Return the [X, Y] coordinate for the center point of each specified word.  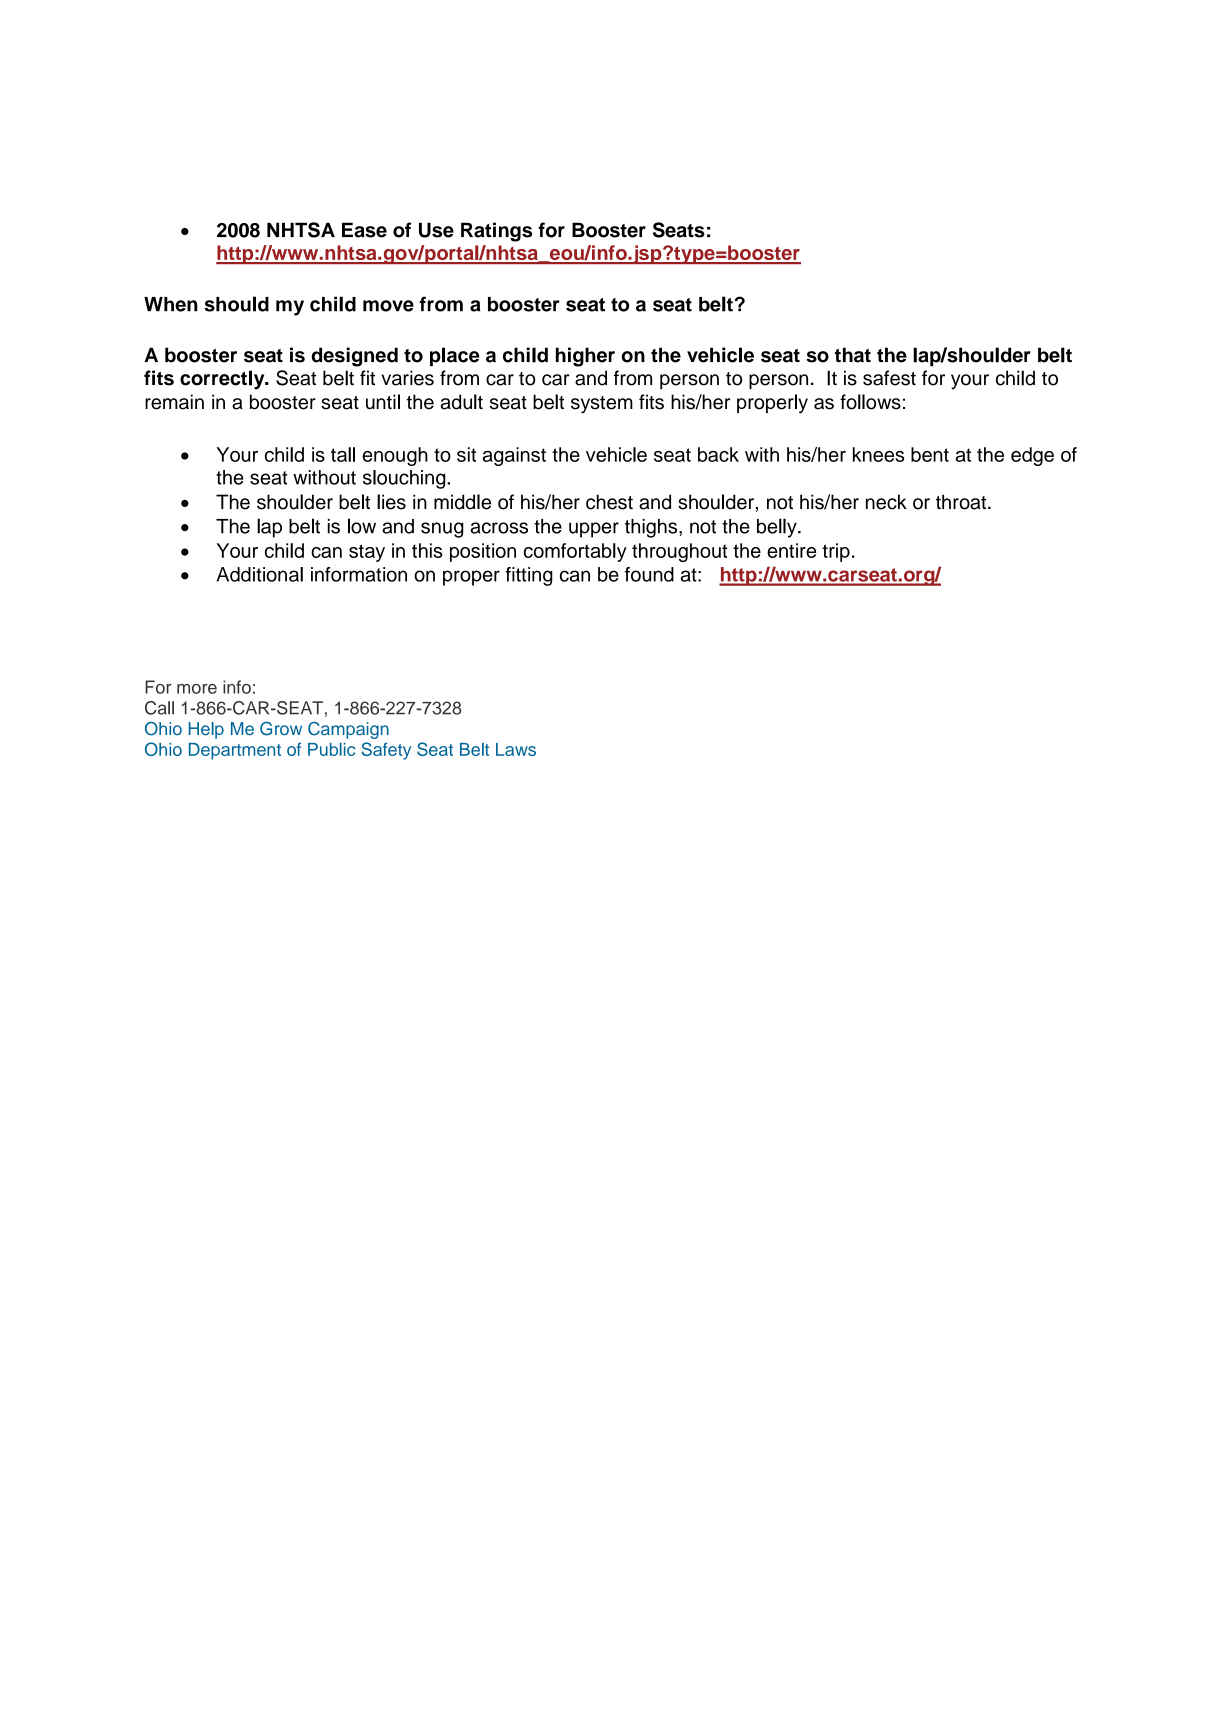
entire [791, 550]
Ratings [496, 232]
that [853, 355]
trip [836, 552]
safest [889, 378]
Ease [364, 230]
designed [355, 357]
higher [585, 357]
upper [594, 530]
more [197, 689]
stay [367, 553]
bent [930, 454]
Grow [281, 729]
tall [343, 454]
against [514, 456]
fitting [529, 576]
